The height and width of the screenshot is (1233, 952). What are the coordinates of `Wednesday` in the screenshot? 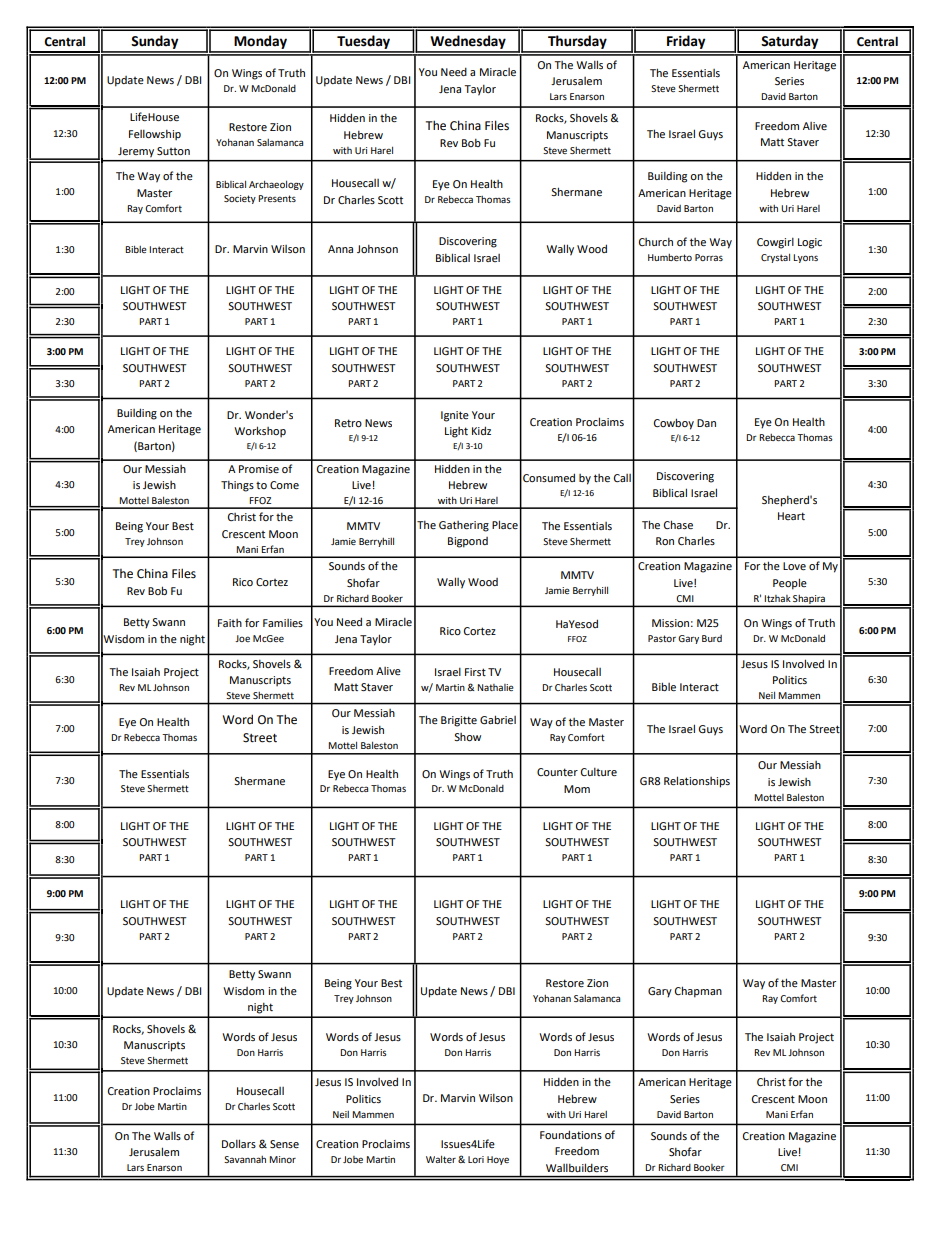 It's located at (468, 43).
